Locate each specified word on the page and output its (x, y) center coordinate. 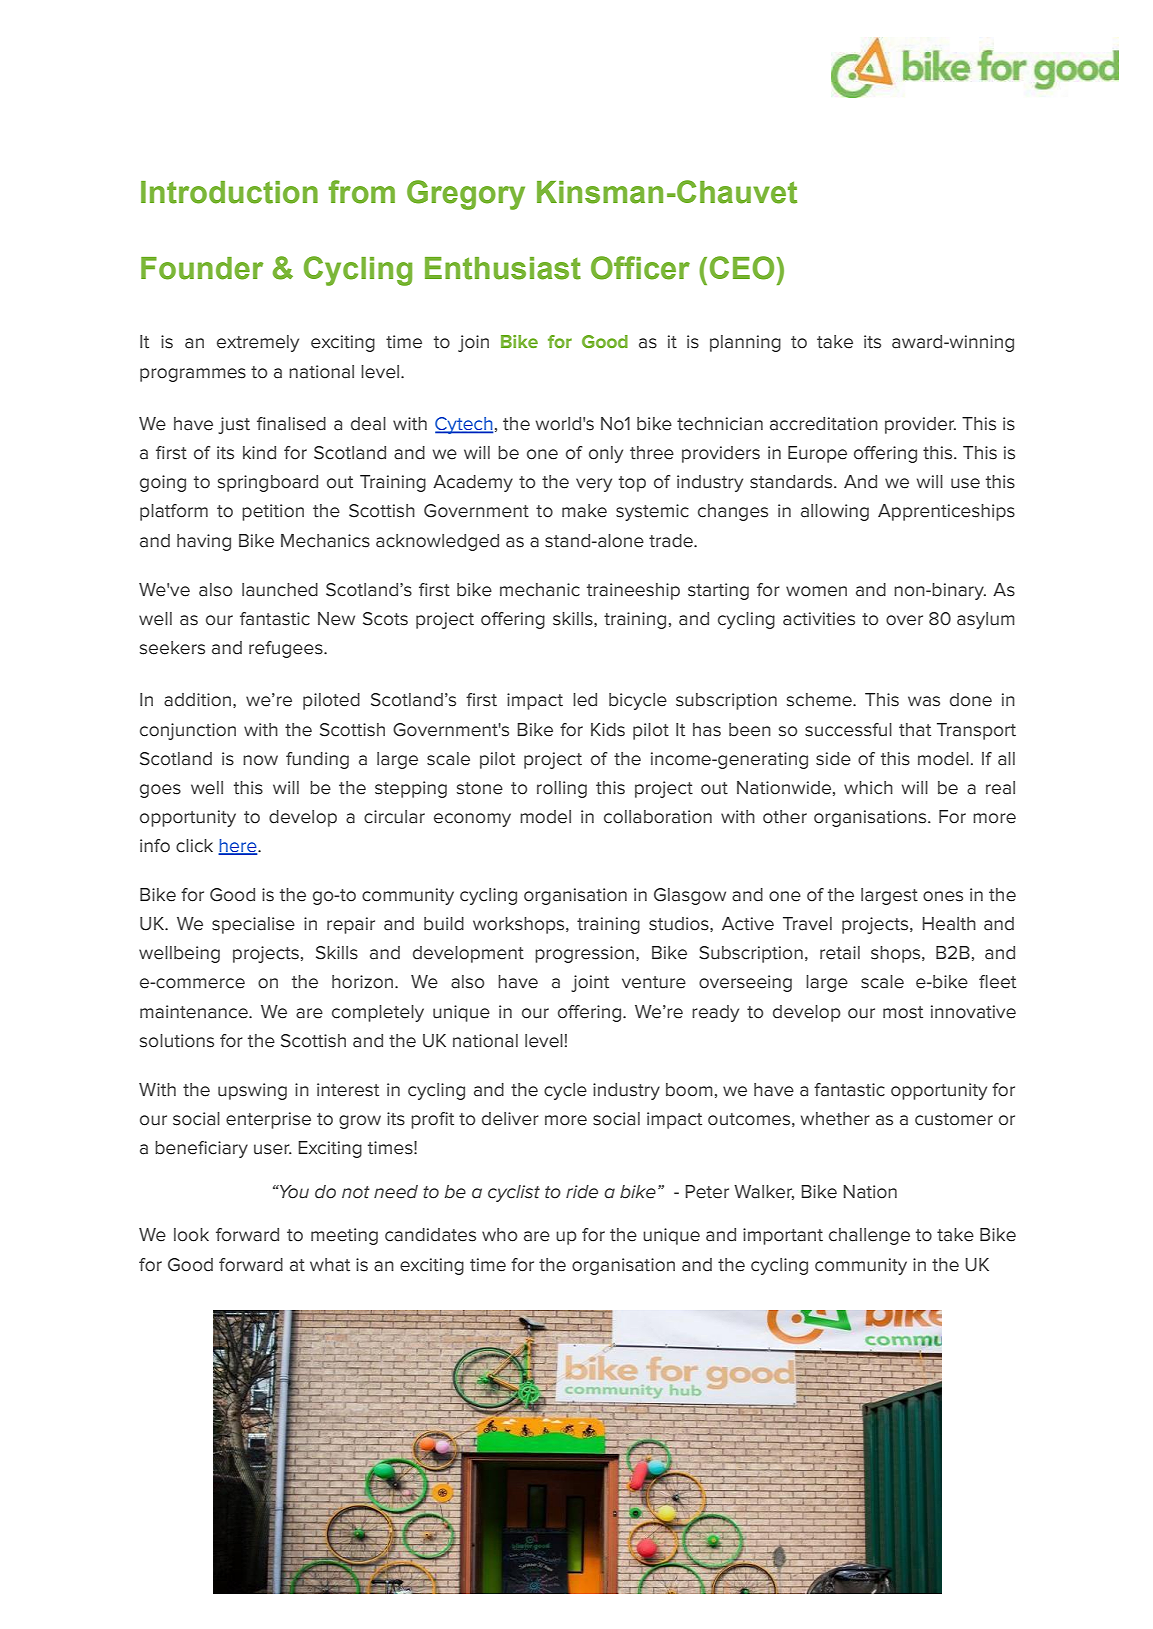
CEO (743, 268)
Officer (640, 268)
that (915, 730)
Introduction (229, 192)
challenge (869, 1236)
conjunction (188, 731)
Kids (608, 730)
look (191, 1235)
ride (582, 1192)
